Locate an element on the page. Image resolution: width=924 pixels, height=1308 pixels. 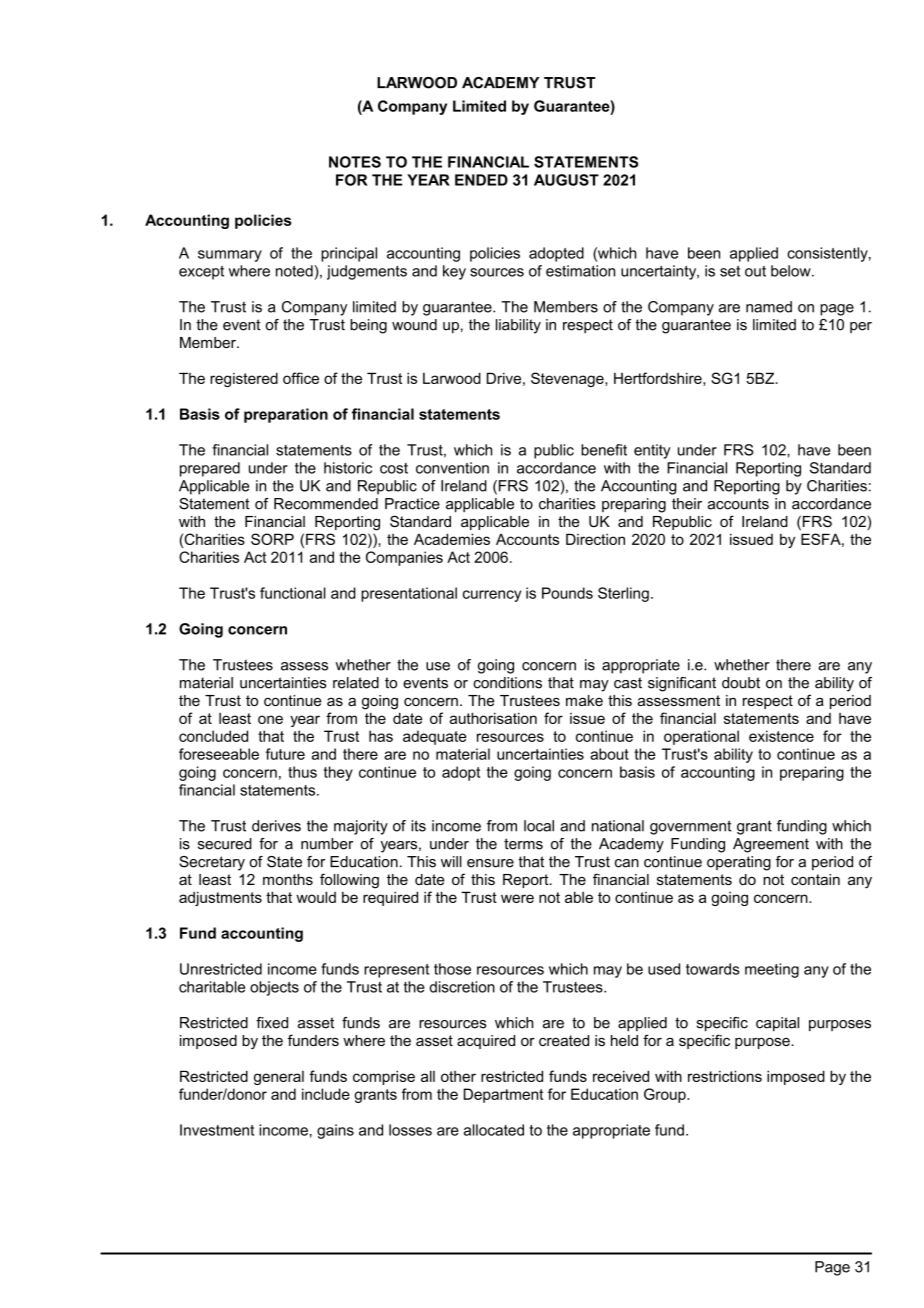
functional is located at coordinates (293, 593).
